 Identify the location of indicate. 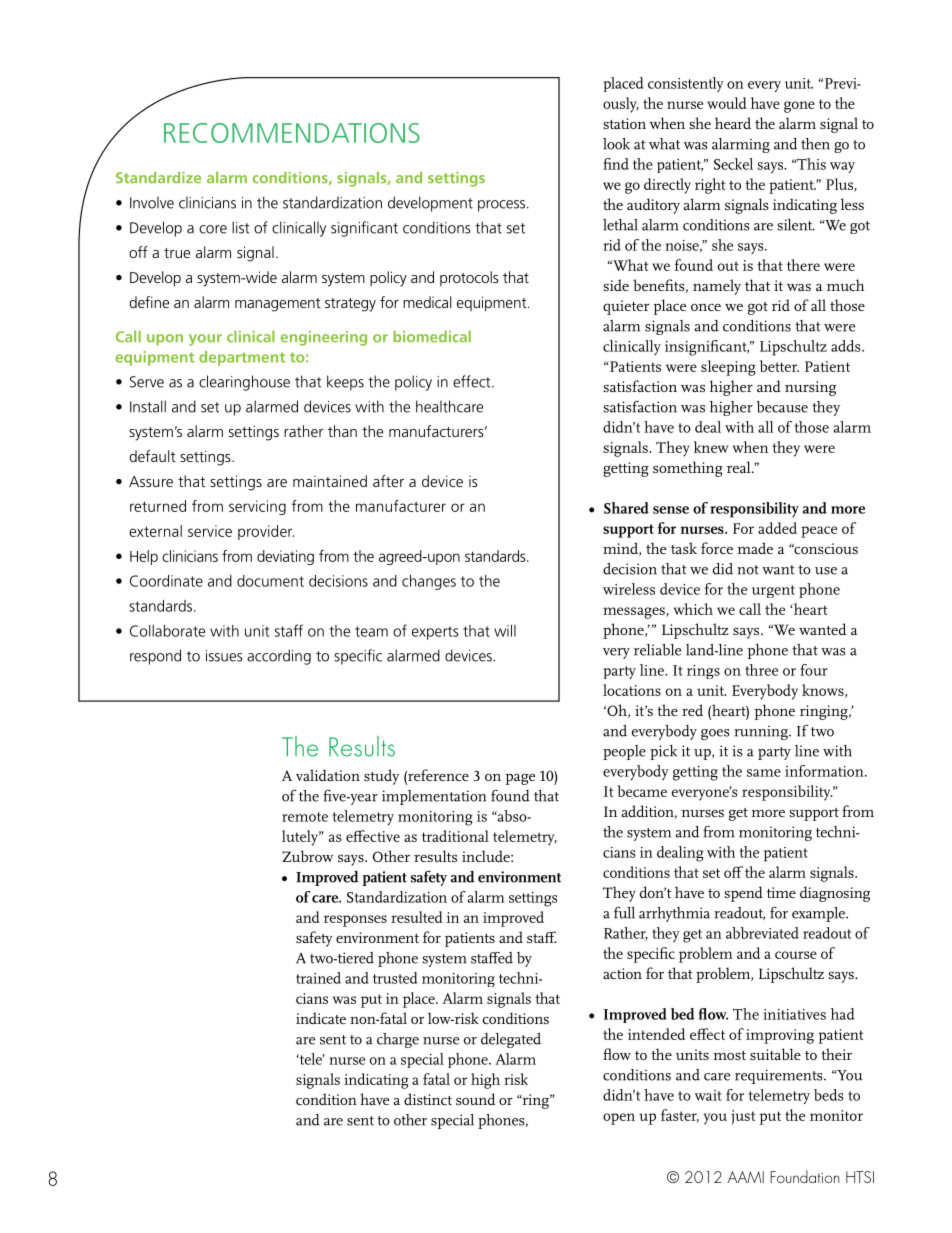
(321, 1018).
